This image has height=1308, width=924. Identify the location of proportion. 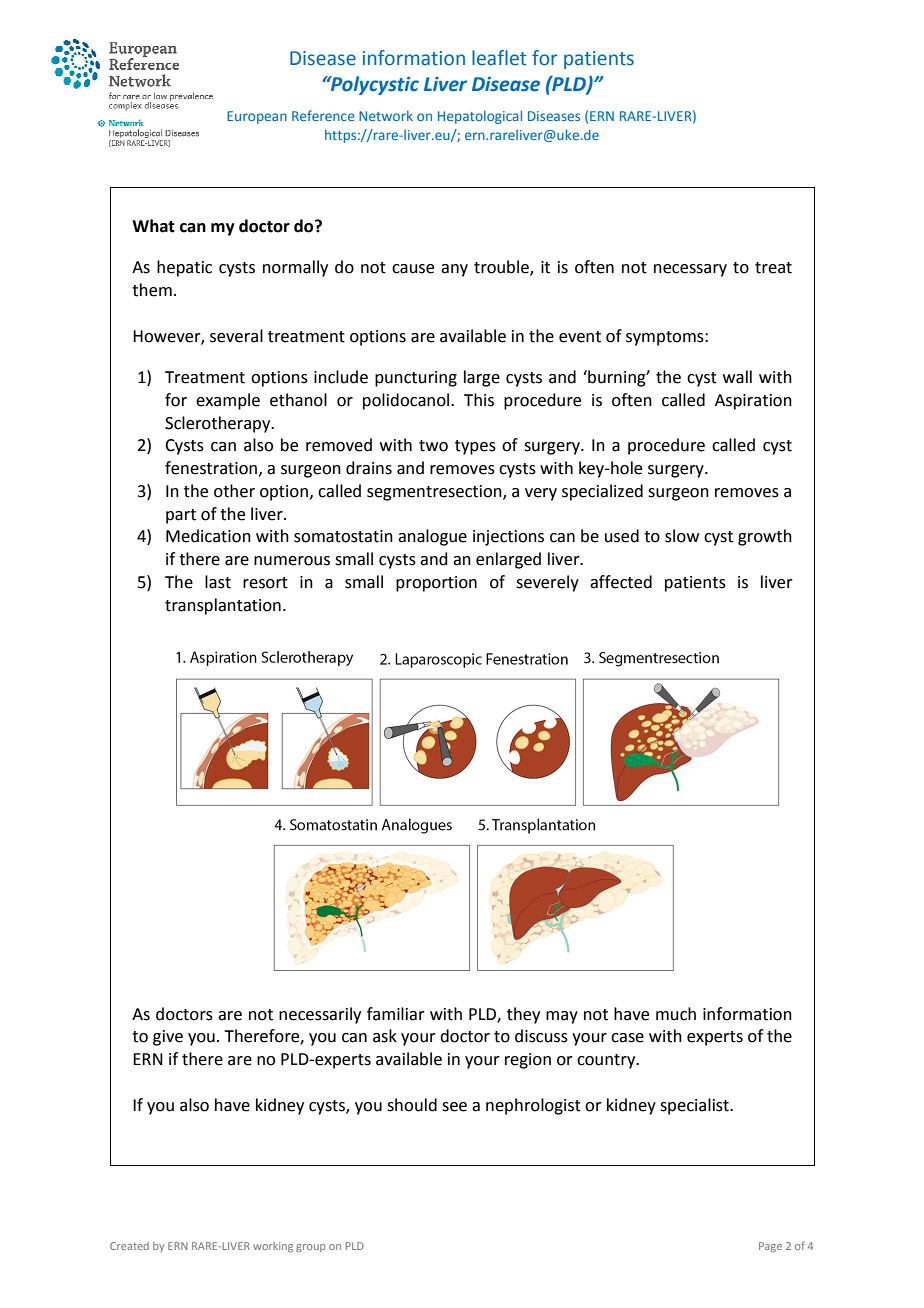
(436, 584).
